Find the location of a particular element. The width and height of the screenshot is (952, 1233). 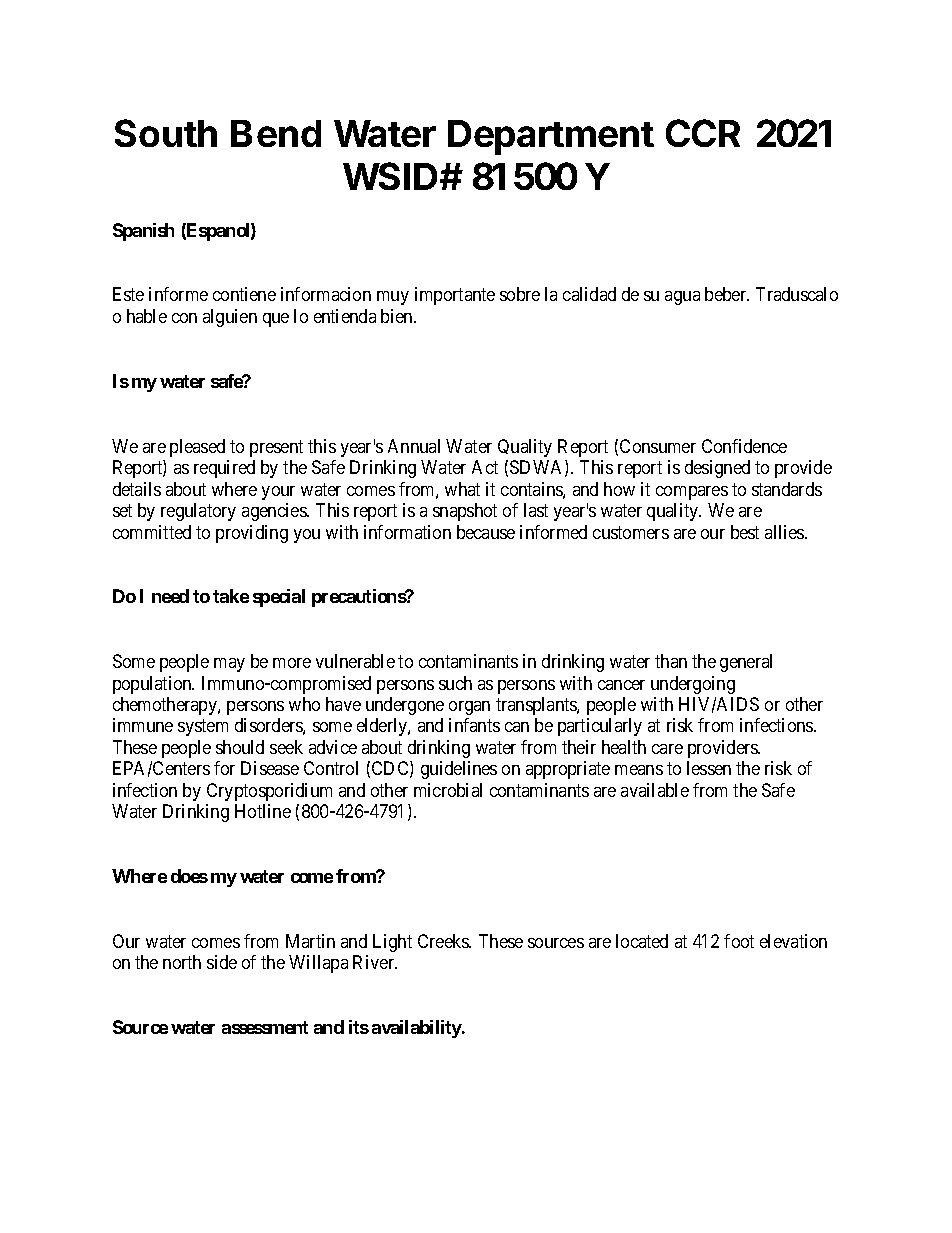

agua is located at coordinates (682, 298).
